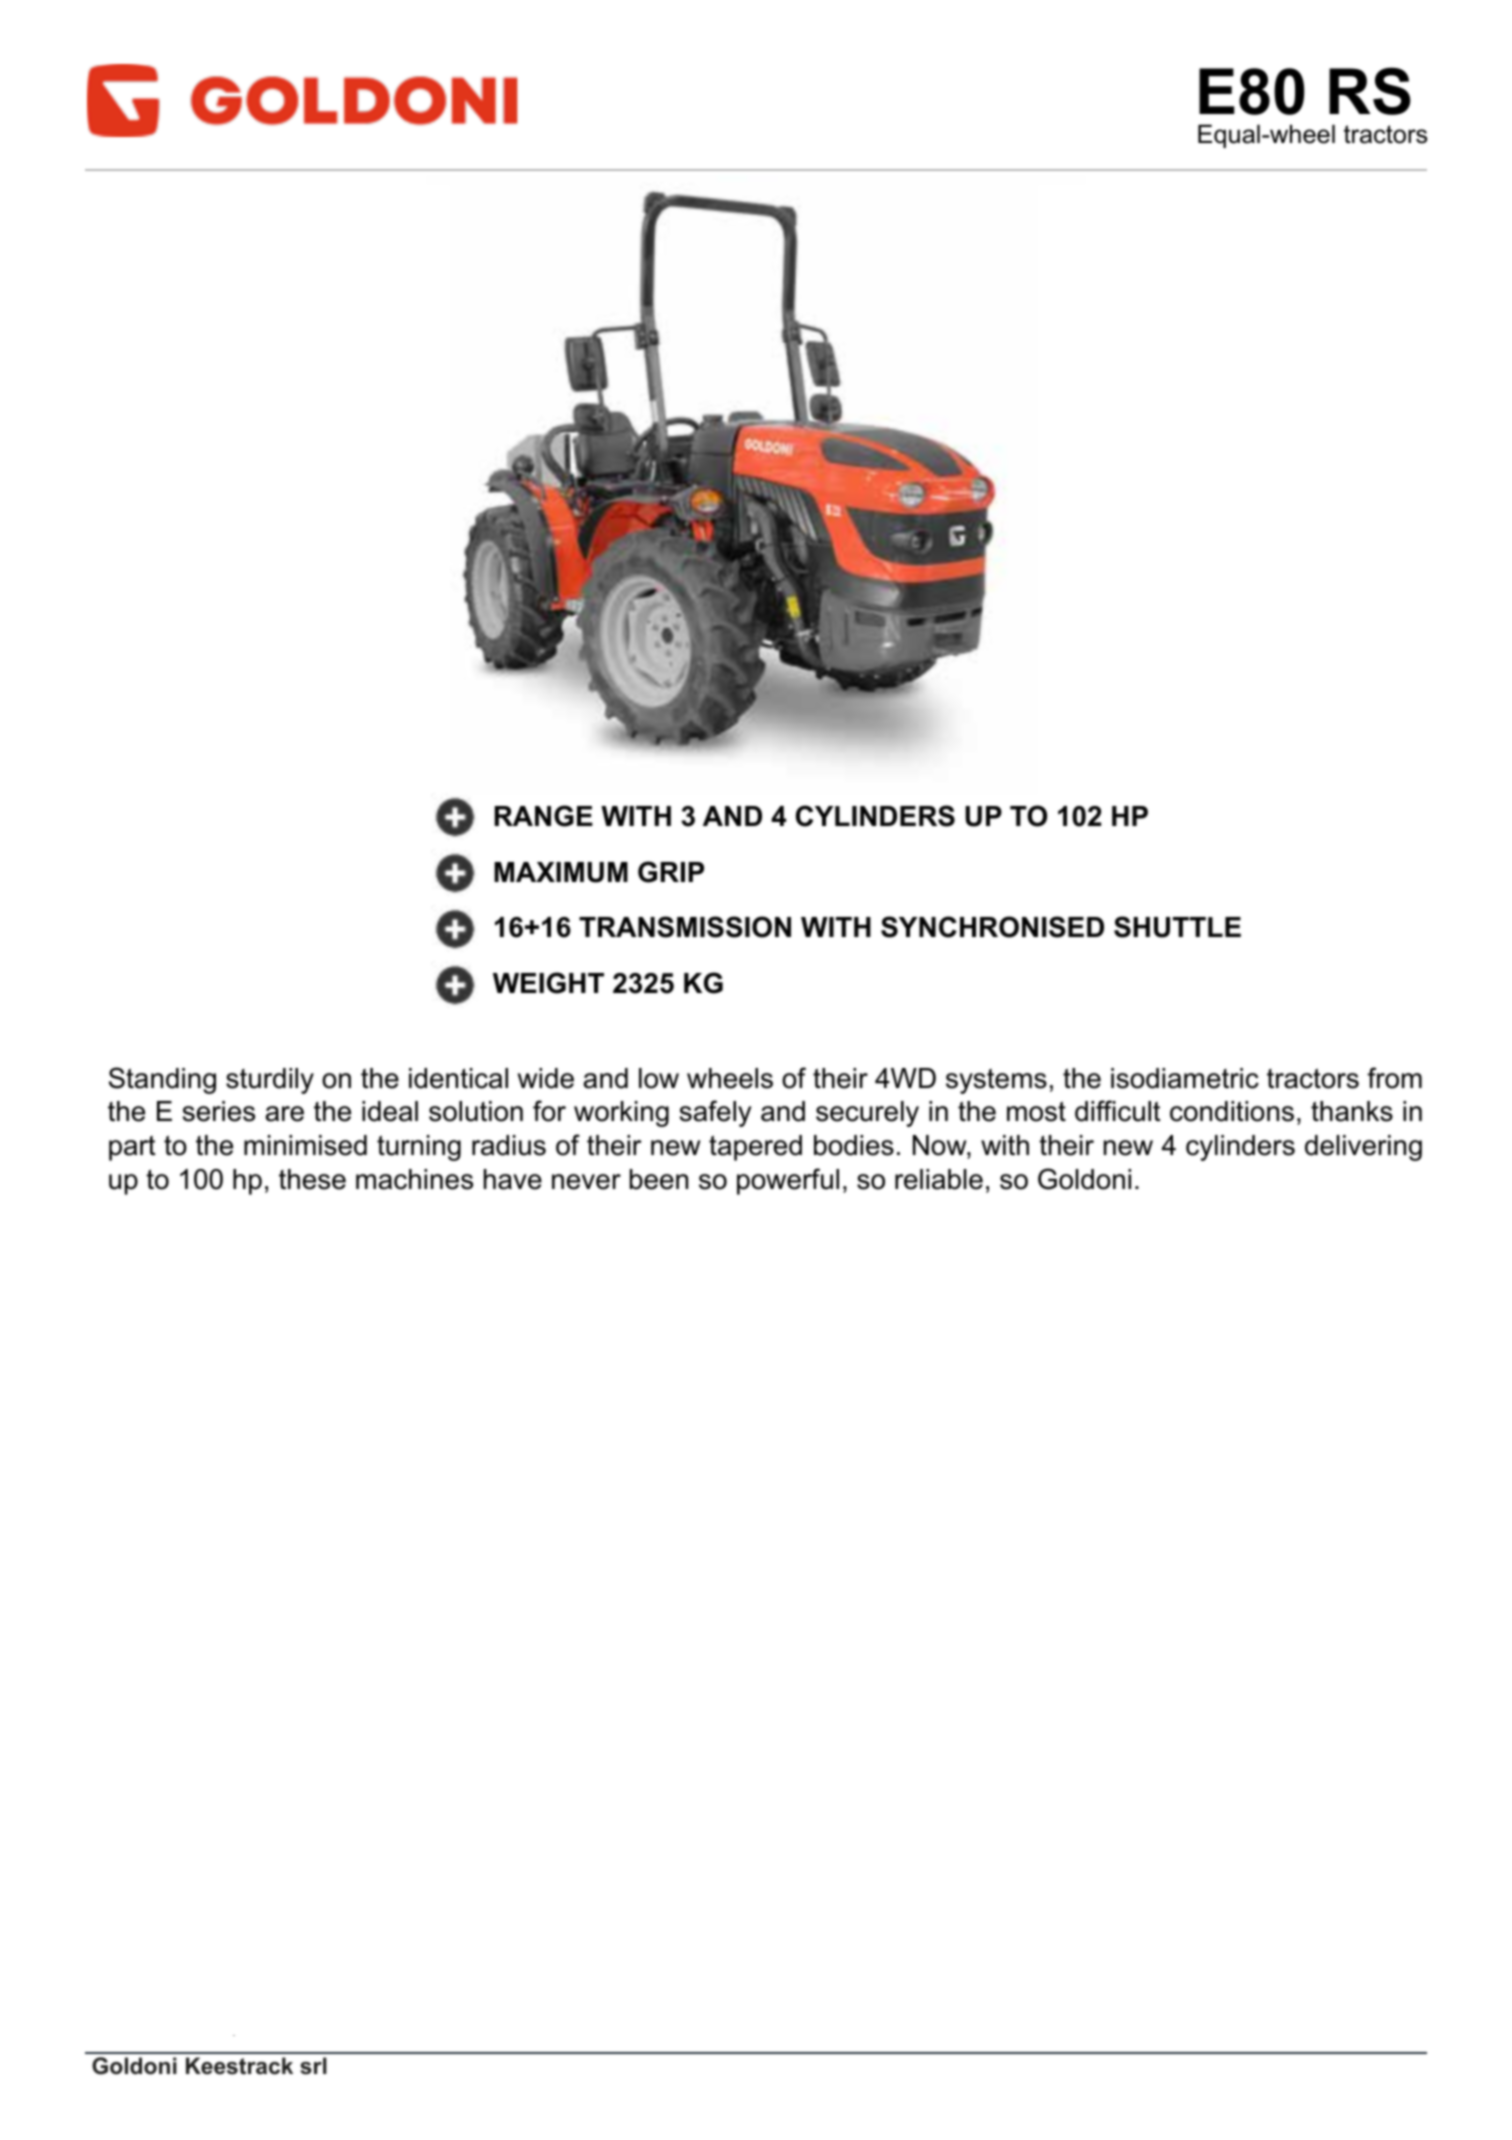 The height and width of the document is (2140, 1512). What do you see at coordinates (854, 1145) in the document?
I see `bodies` at bounding box center [854, 1145].
